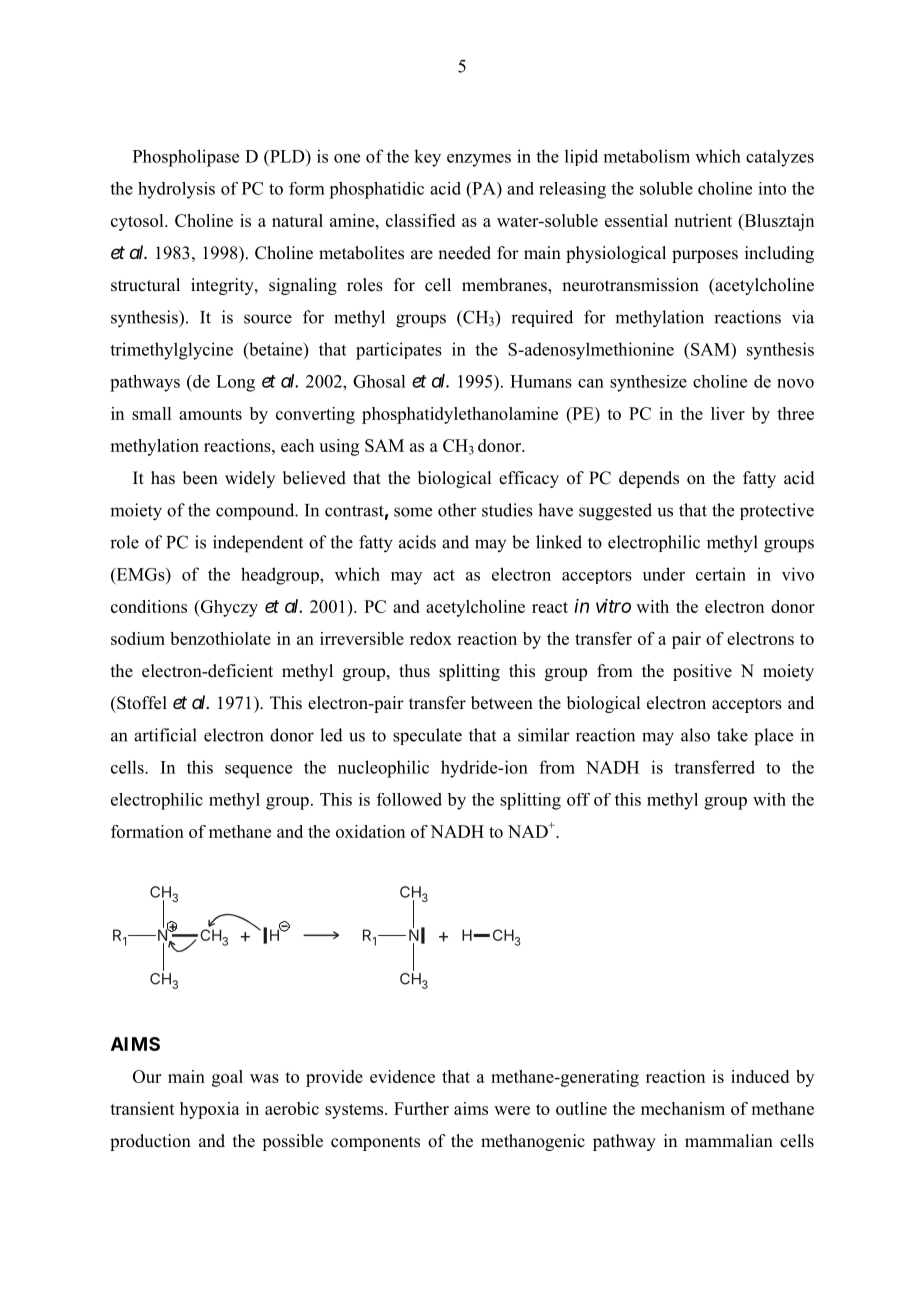 This image has width=924, height=1308. What do you see at coordinates (210, 1110) in the image?
I see `hypoxia` at bounding box center [210, 1110].
